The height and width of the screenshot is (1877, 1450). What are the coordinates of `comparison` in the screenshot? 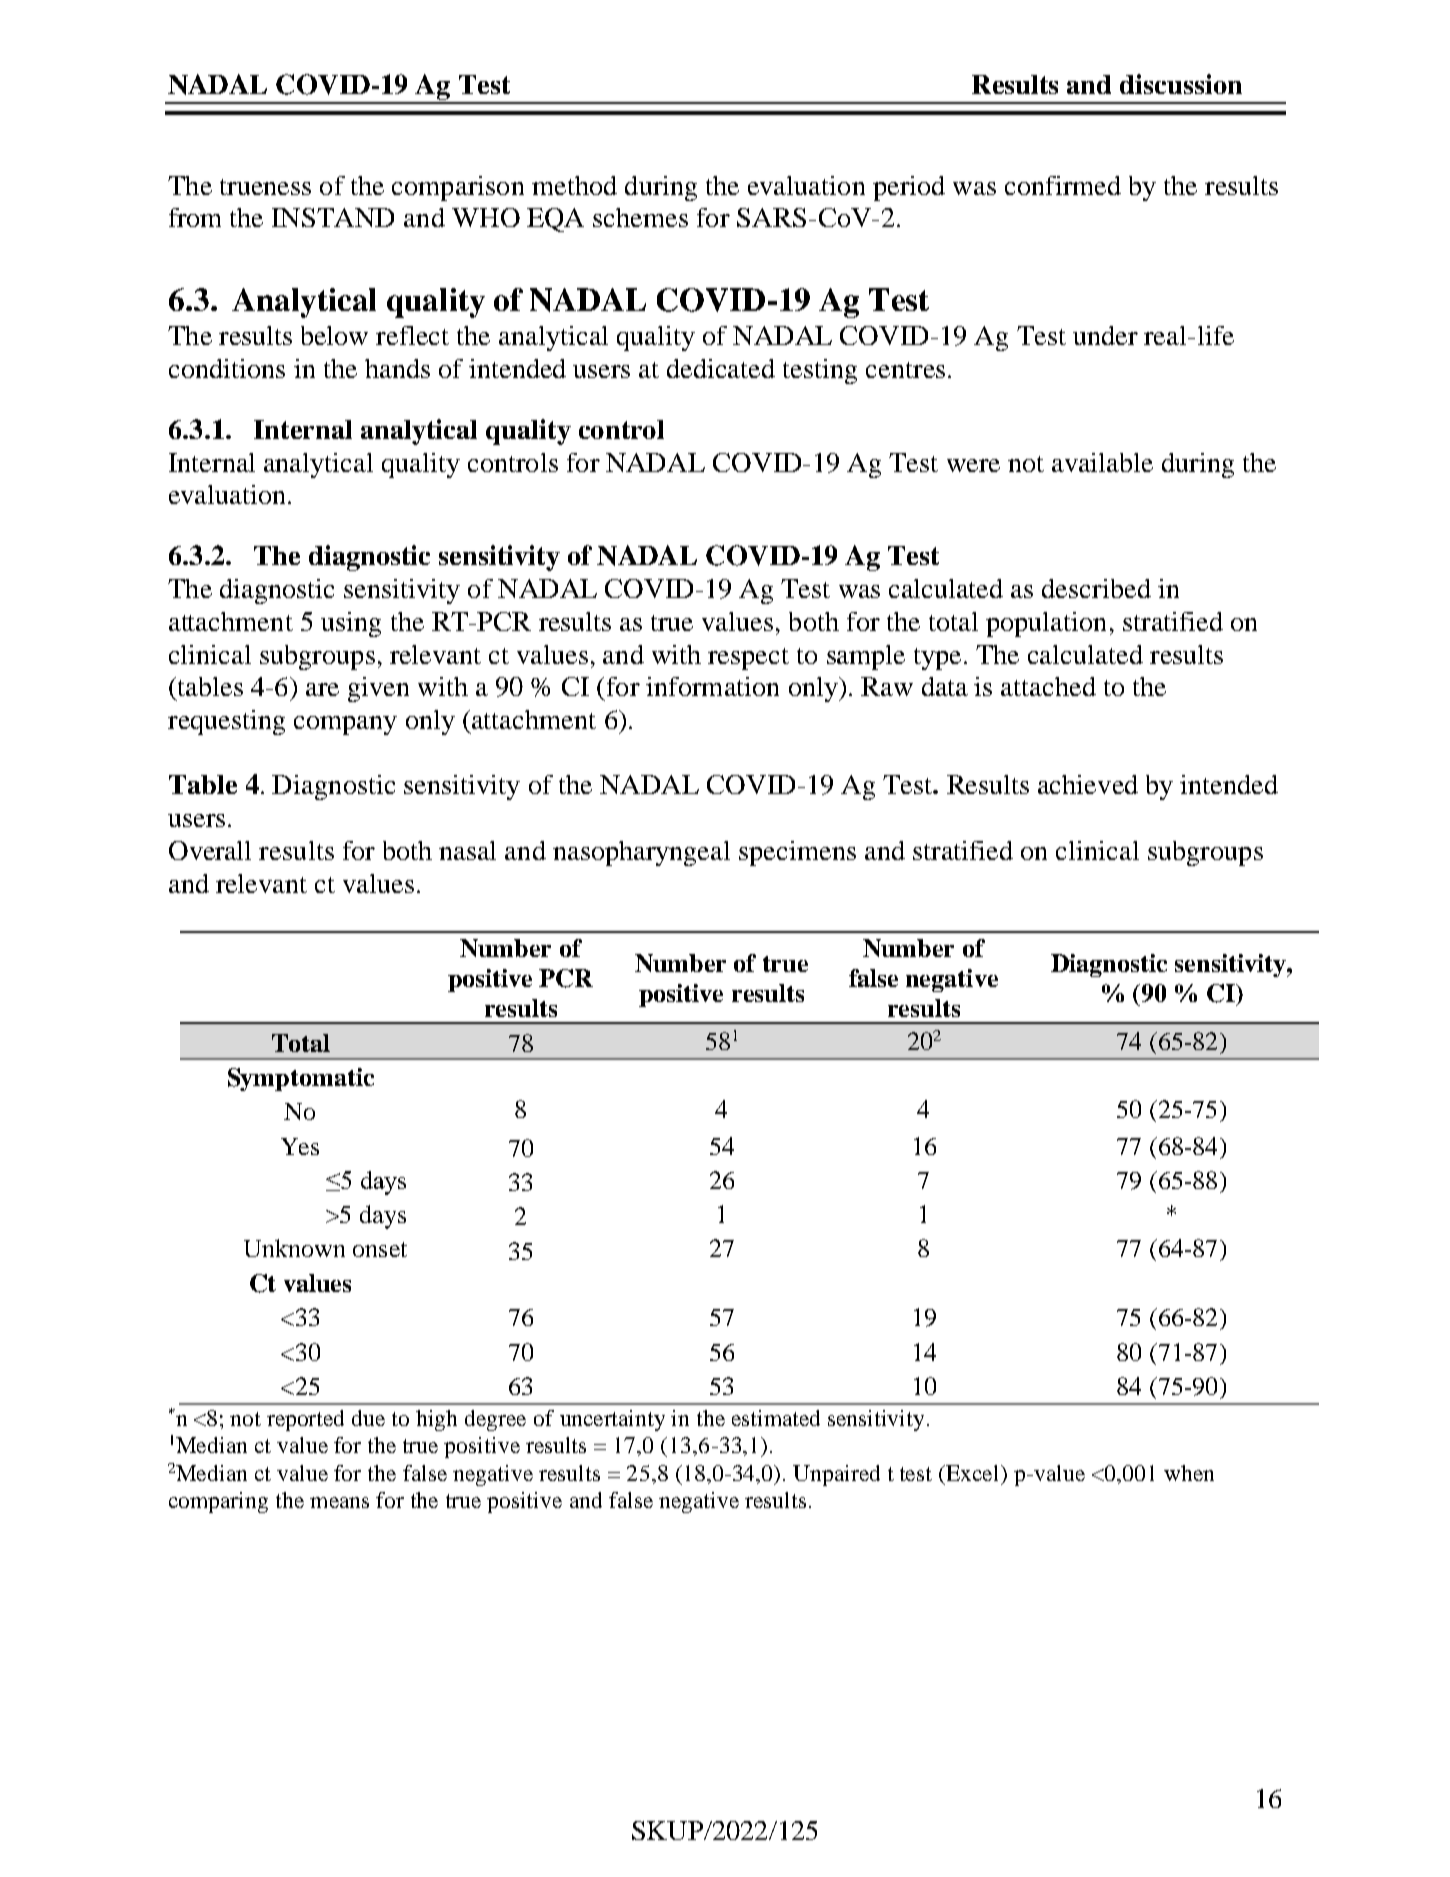 It's located at (458, 188).
